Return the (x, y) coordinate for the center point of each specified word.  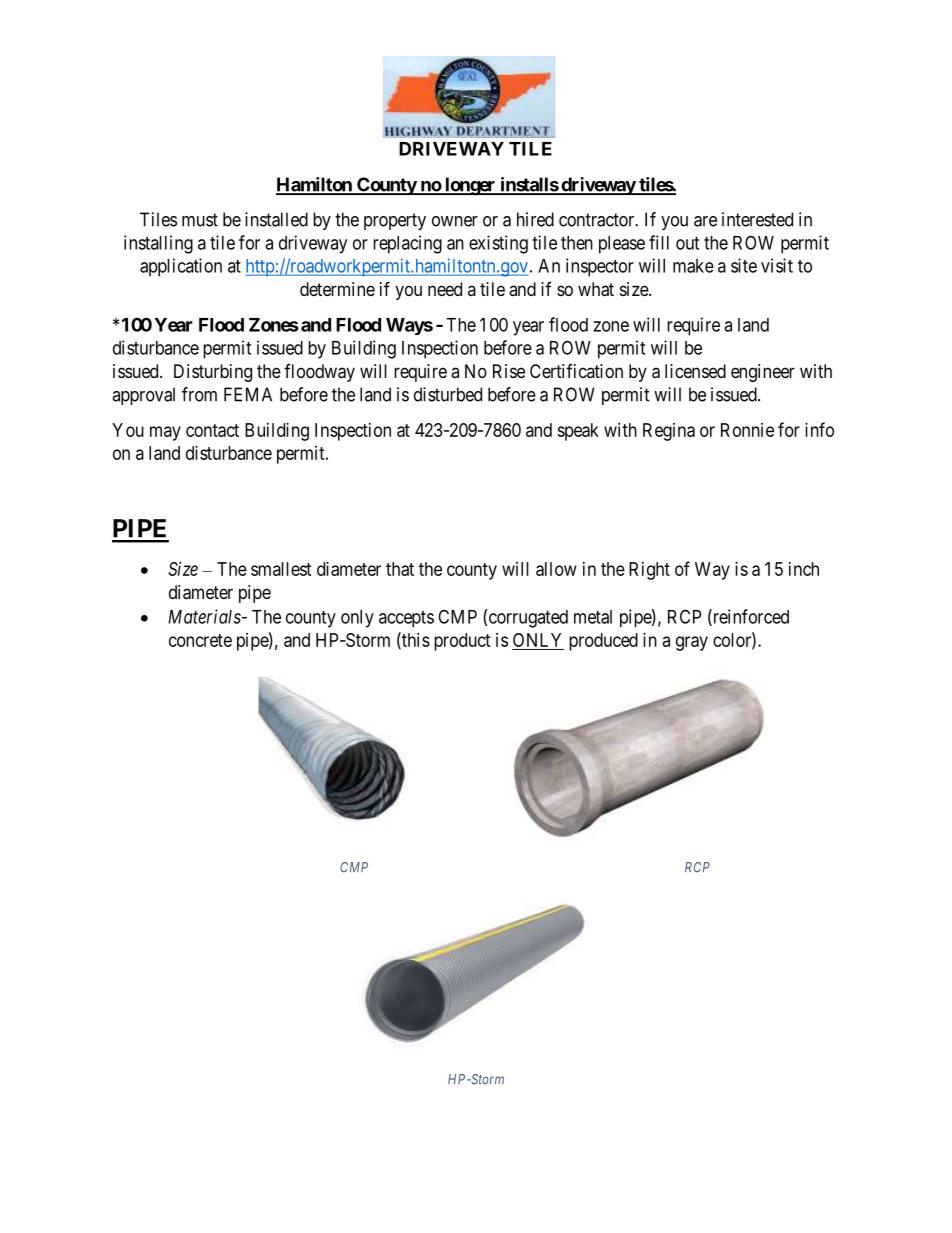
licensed (695, 371)
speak (578, 432)
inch (804, 569)
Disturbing (213, 373)
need (445, 289)
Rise (509, 371)
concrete (200, 640)
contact (212, 430)
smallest (281, 569)
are (705, 221)
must (200, 220)
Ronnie (747, 430)
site (744, 265)
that (400, 569)
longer (470, 186)
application (181, 267)
